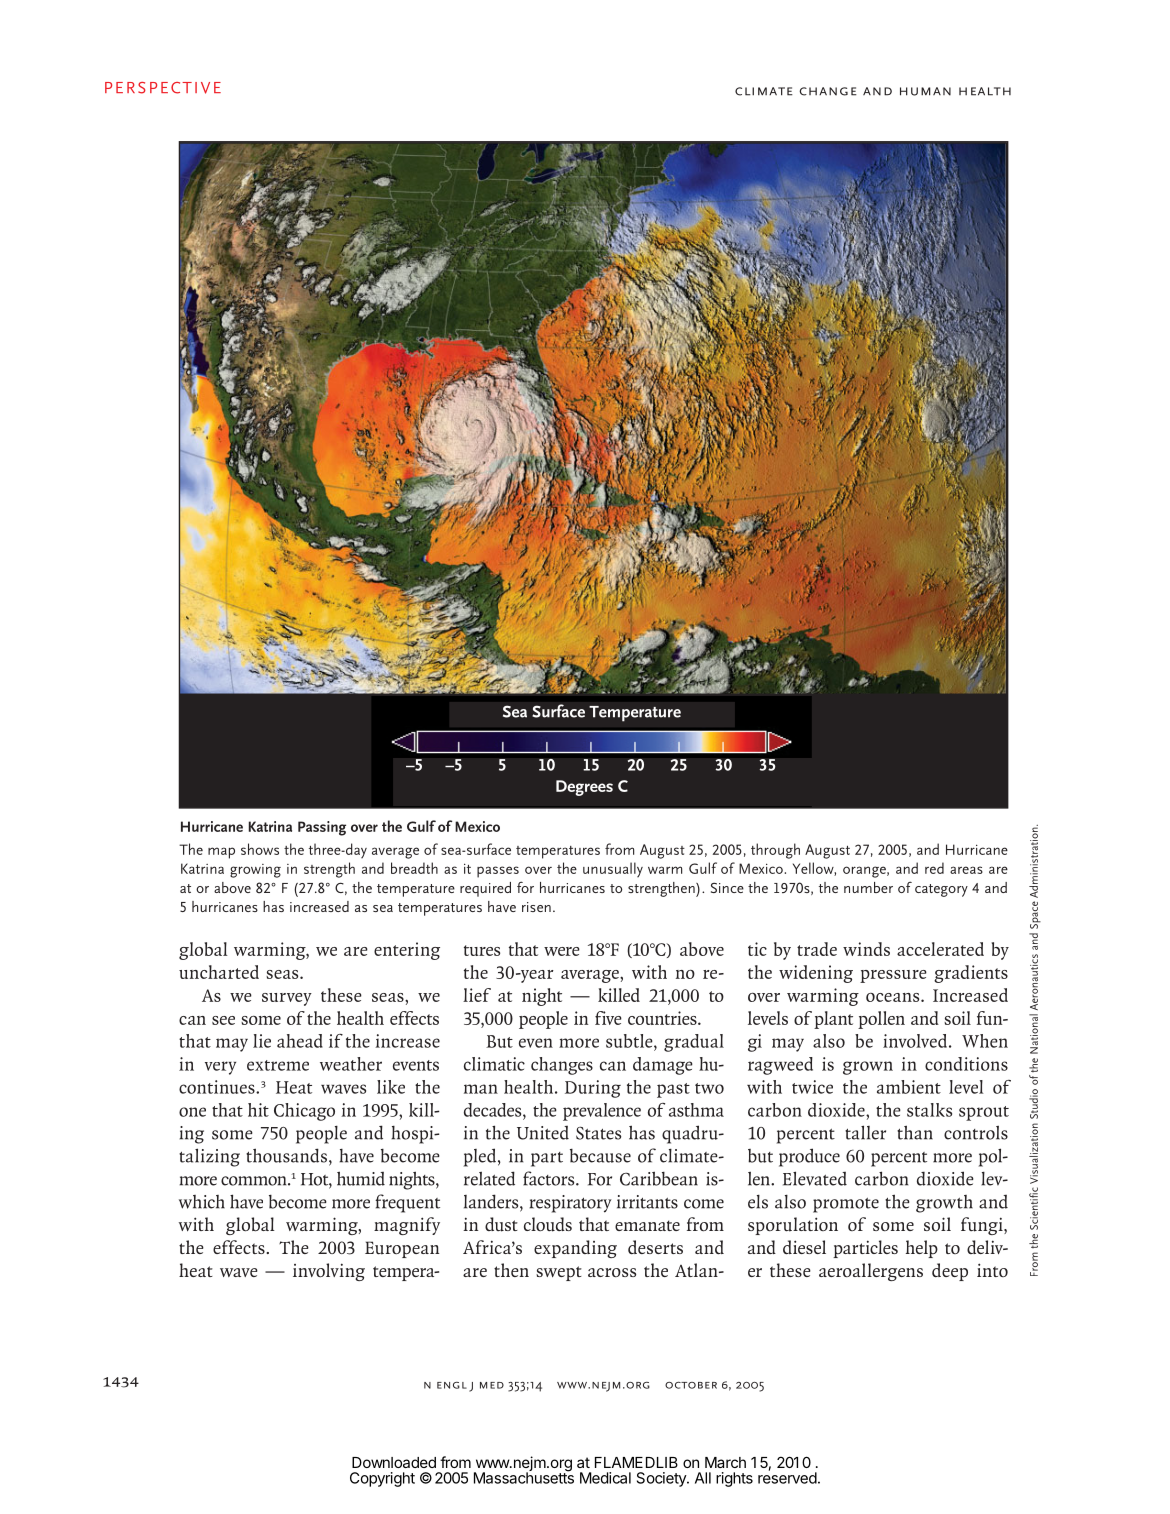 The width and height of the screenshot is (1170, 1514). Describe the element at coordinates (881, 1020) in the screenshot. I see `pollen` at that location.
